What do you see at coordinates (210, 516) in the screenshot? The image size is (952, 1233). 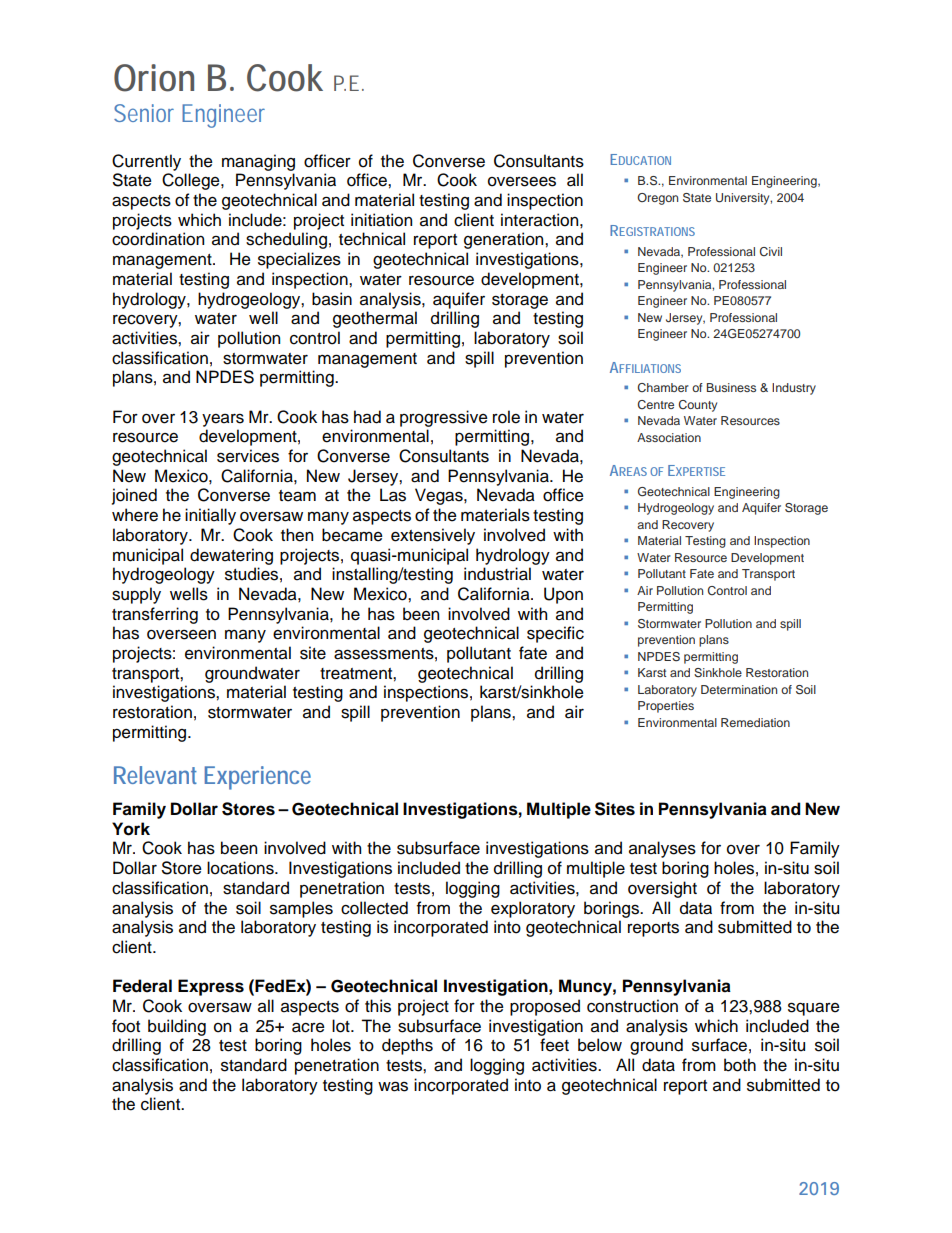 I see `initially` at bounding box center [210, 516].
